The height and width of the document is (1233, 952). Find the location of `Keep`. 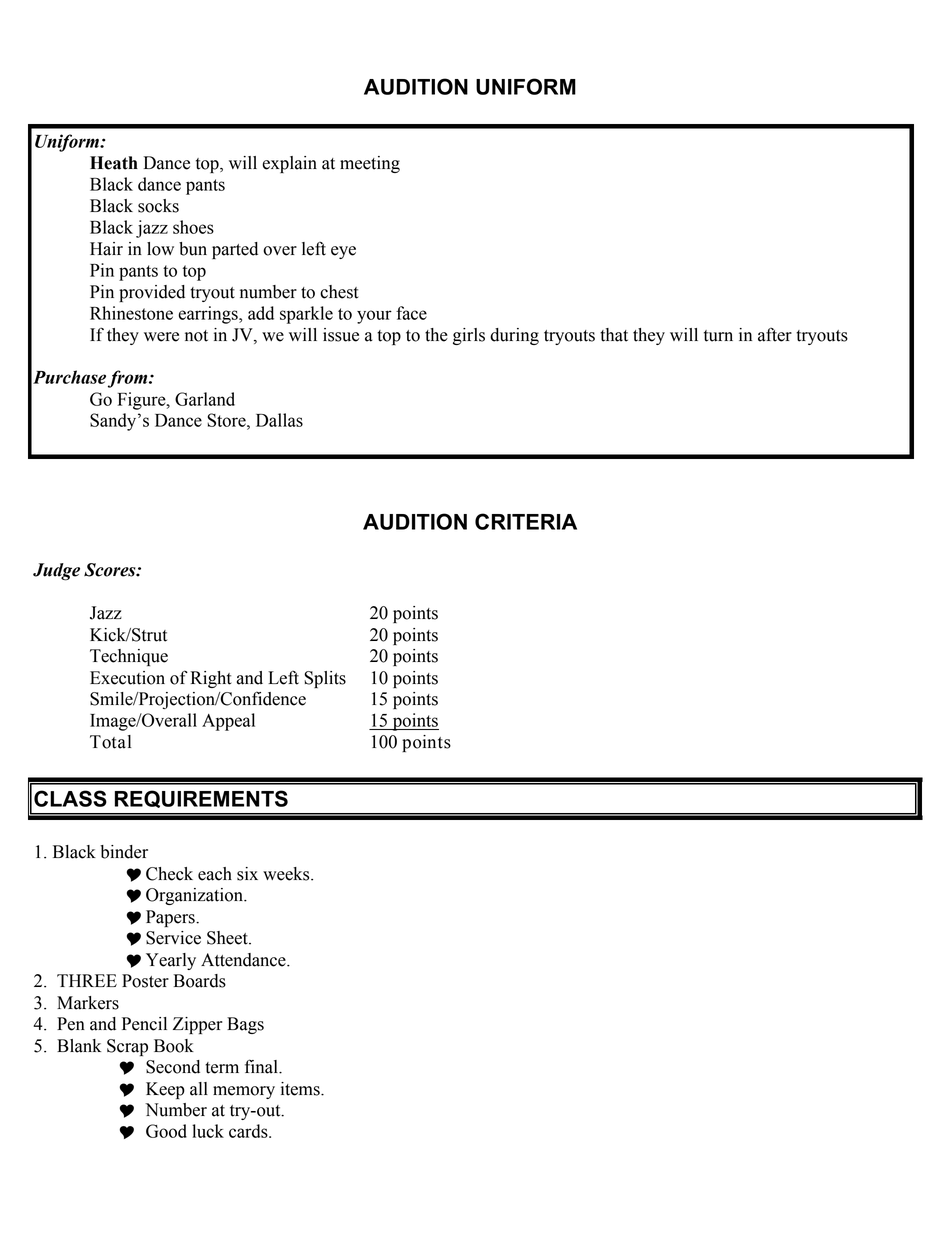

Keep is located at coordinates (165, 1090).
